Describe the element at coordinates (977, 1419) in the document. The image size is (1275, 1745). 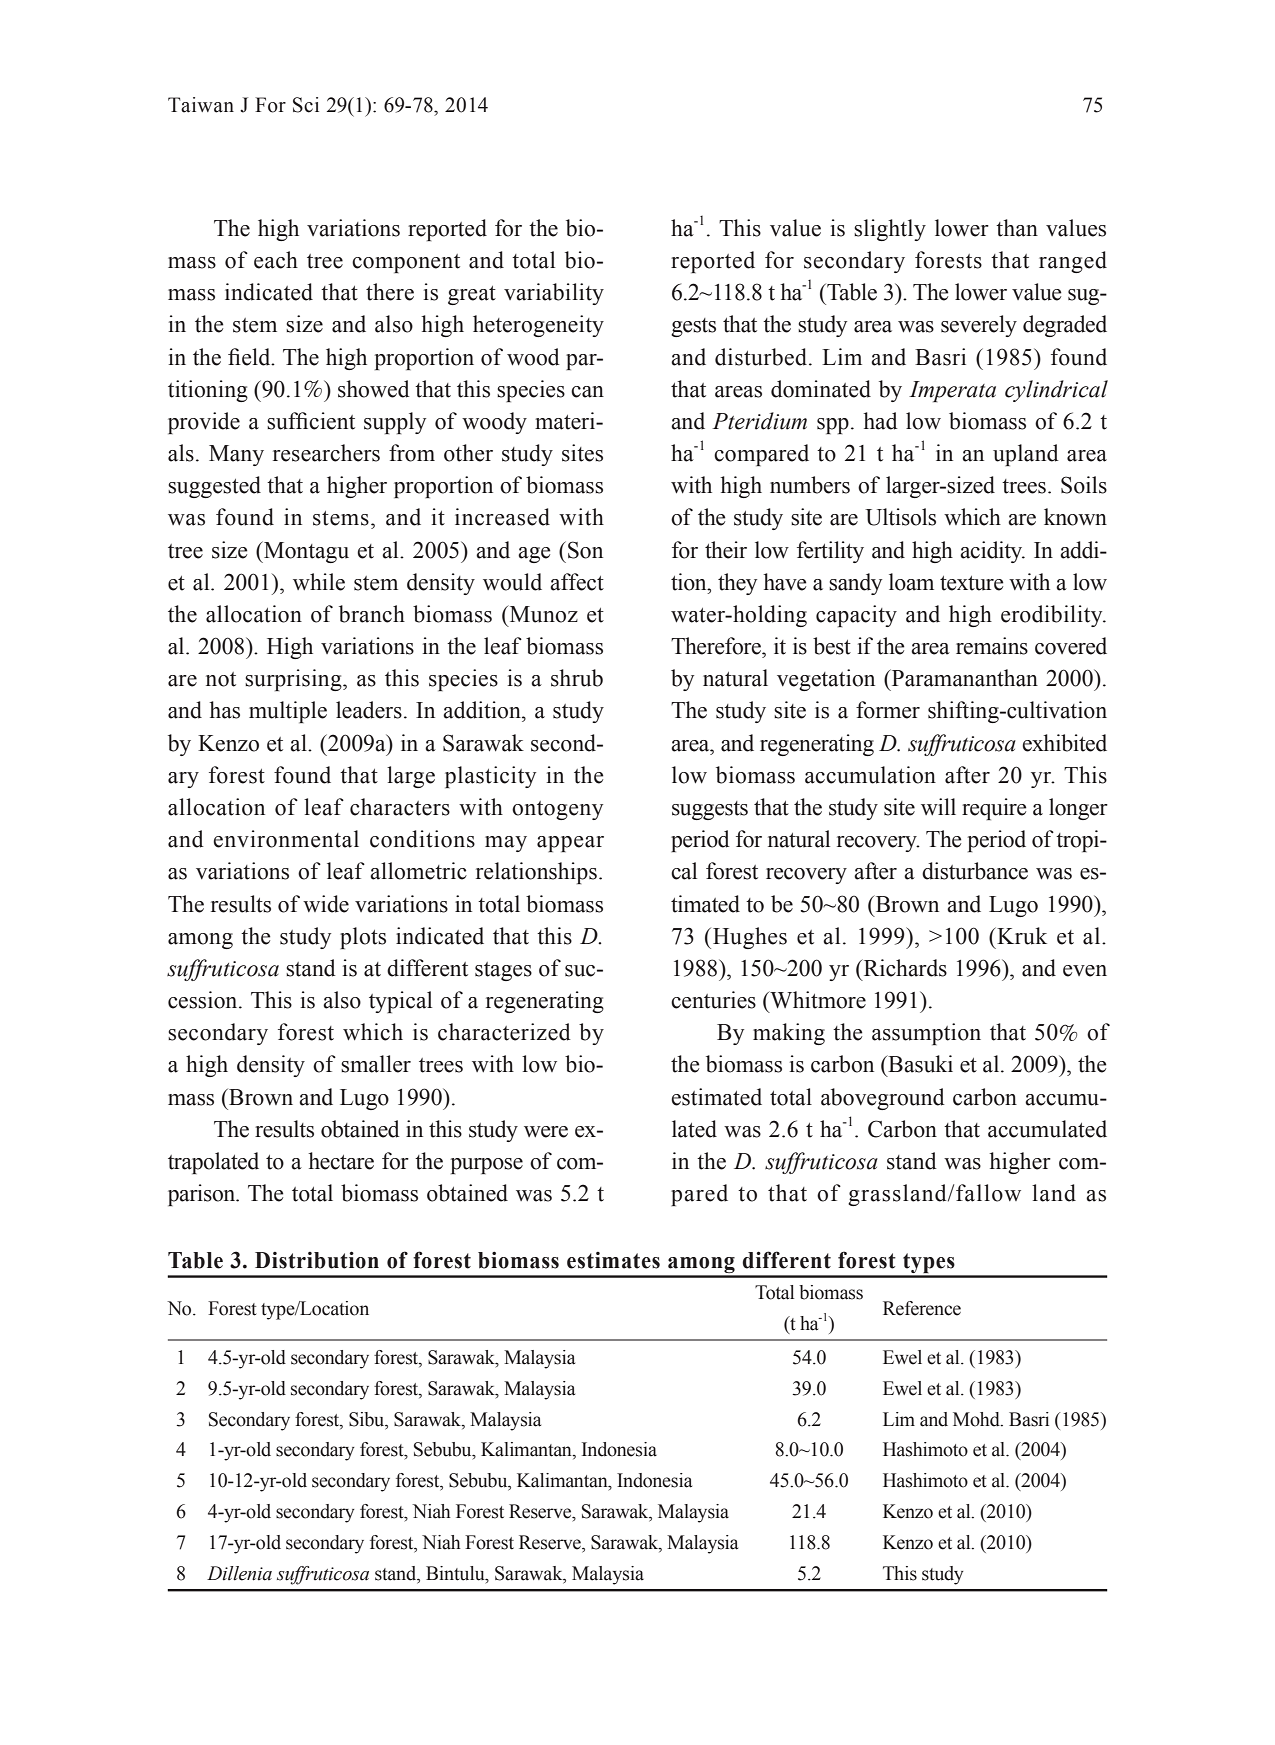
I see `Mohd` at that location.
